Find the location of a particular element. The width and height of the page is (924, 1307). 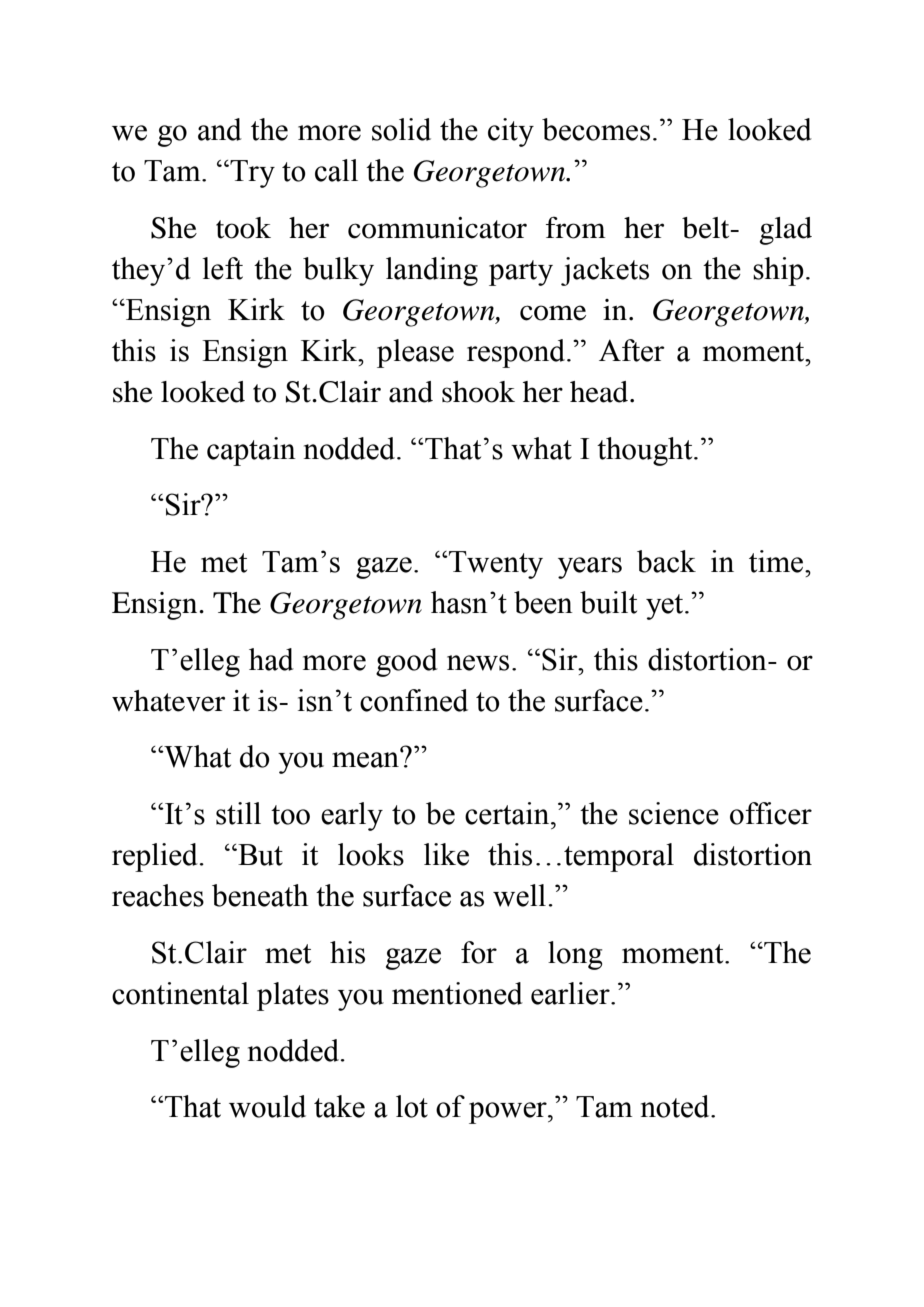

news is located at coordinates (478, 663).
